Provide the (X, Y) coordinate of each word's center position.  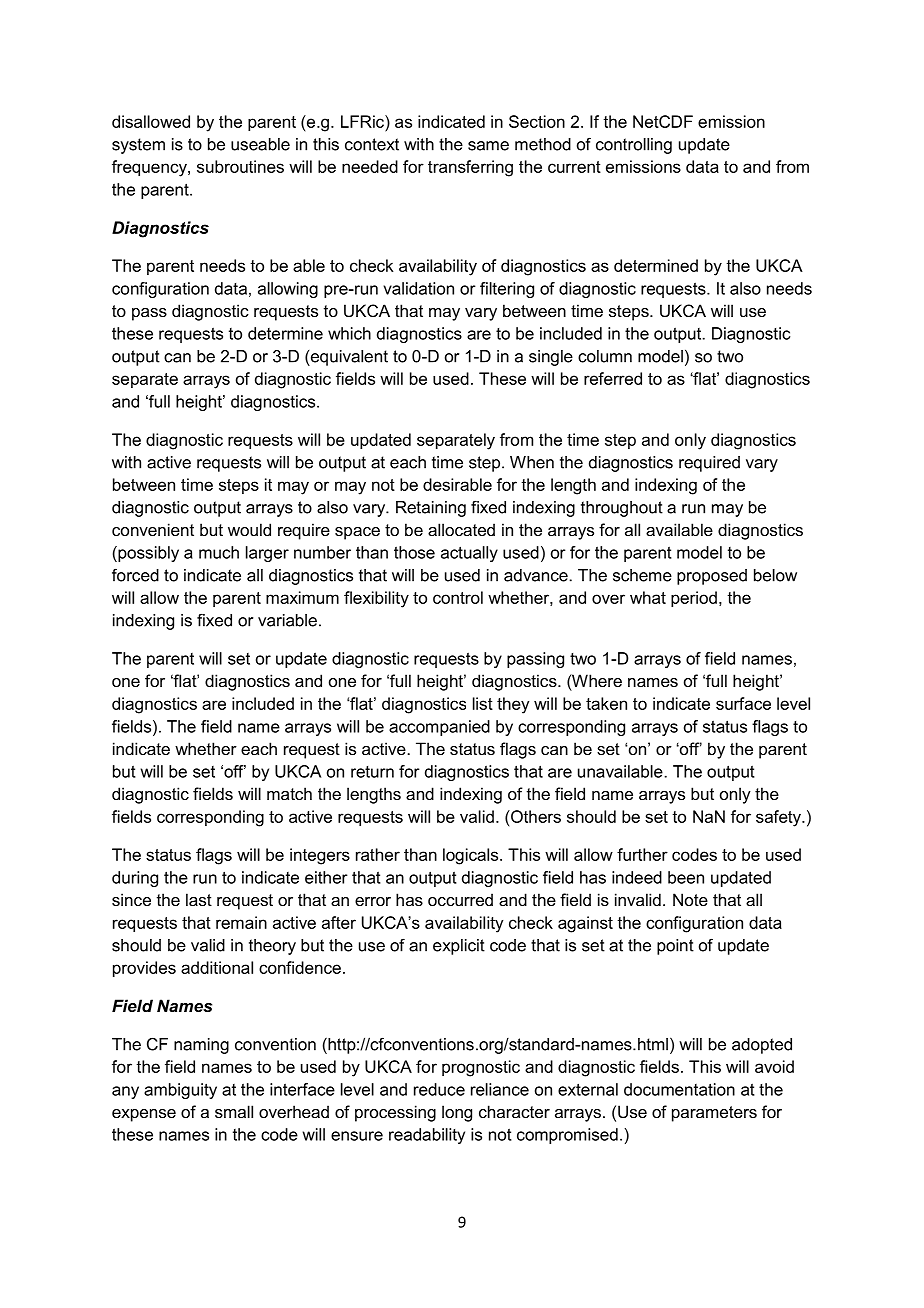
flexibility (376, 599)
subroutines (240, 166)
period (694, 599)
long (457, 1113)
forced (135, 575)
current (574, 167)
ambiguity (180, 1091)
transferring (470, 168)
